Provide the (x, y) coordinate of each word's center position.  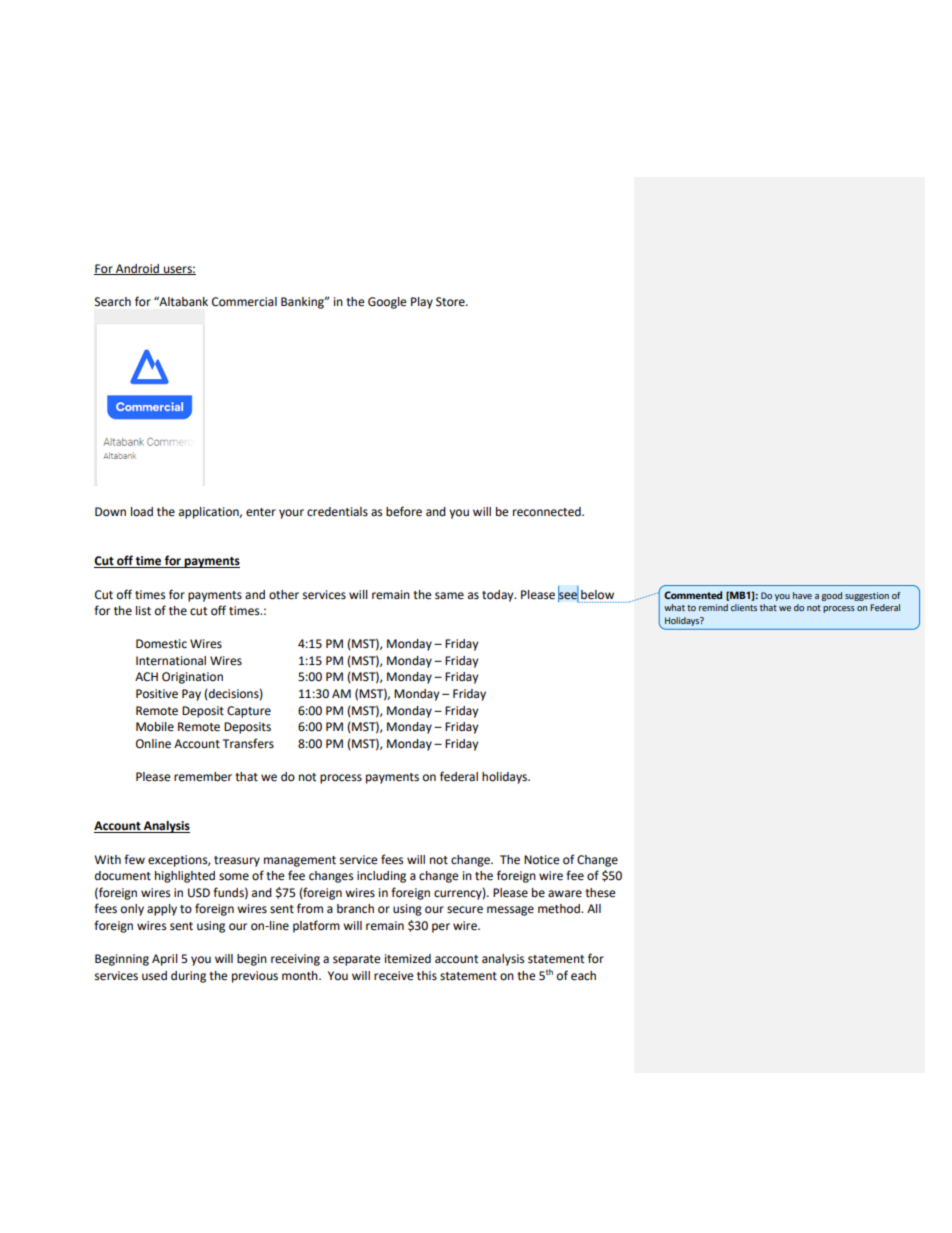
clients (744, 607)
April (165, 960)
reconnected (548, 512)
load (142, 512)
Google (387, 303)
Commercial (244, 302)
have (802, 595)
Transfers (248, 743)
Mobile (155, 727)
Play (422, 303)
